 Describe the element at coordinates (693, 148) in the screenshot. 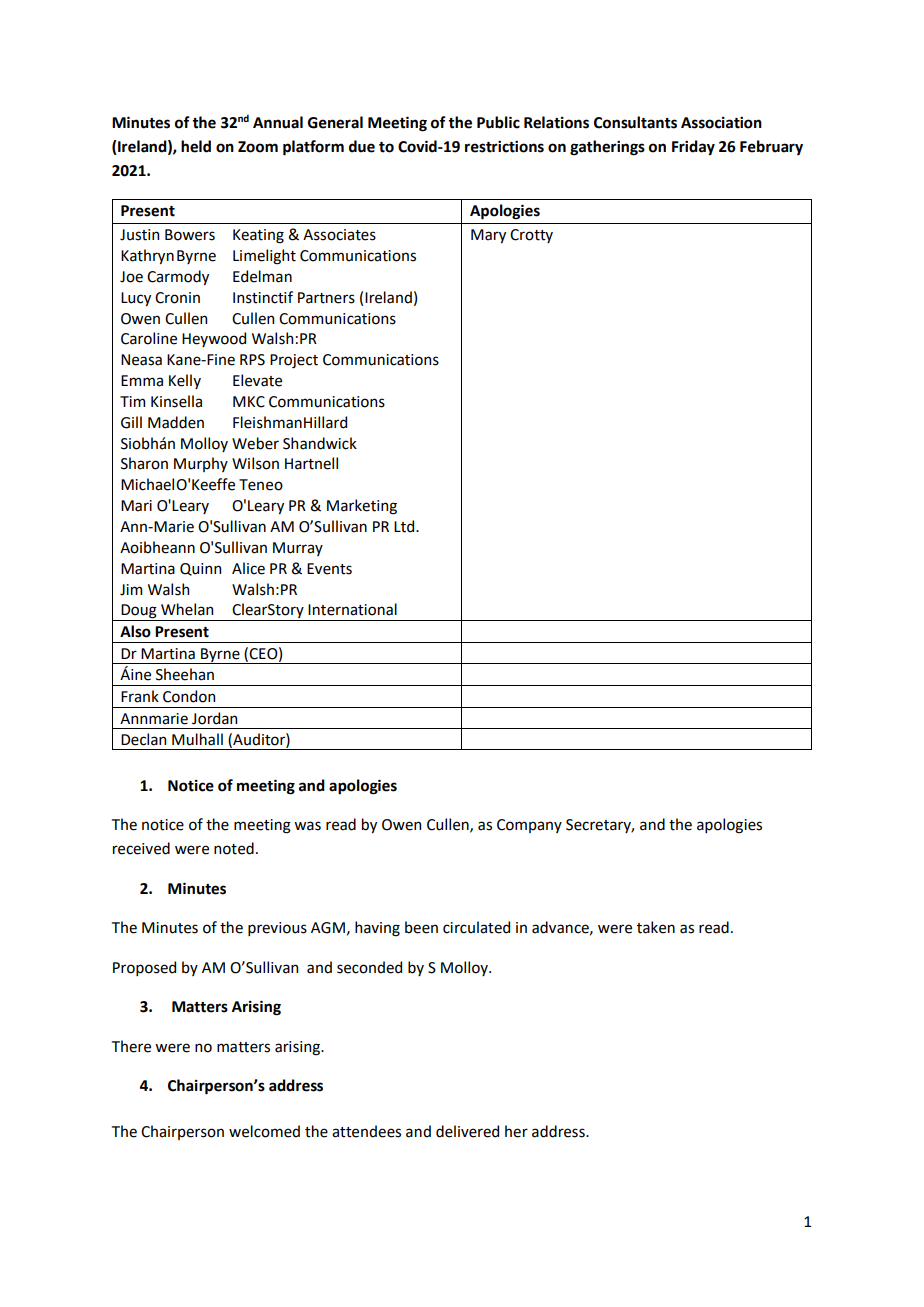

I see `Friday` at that location.
